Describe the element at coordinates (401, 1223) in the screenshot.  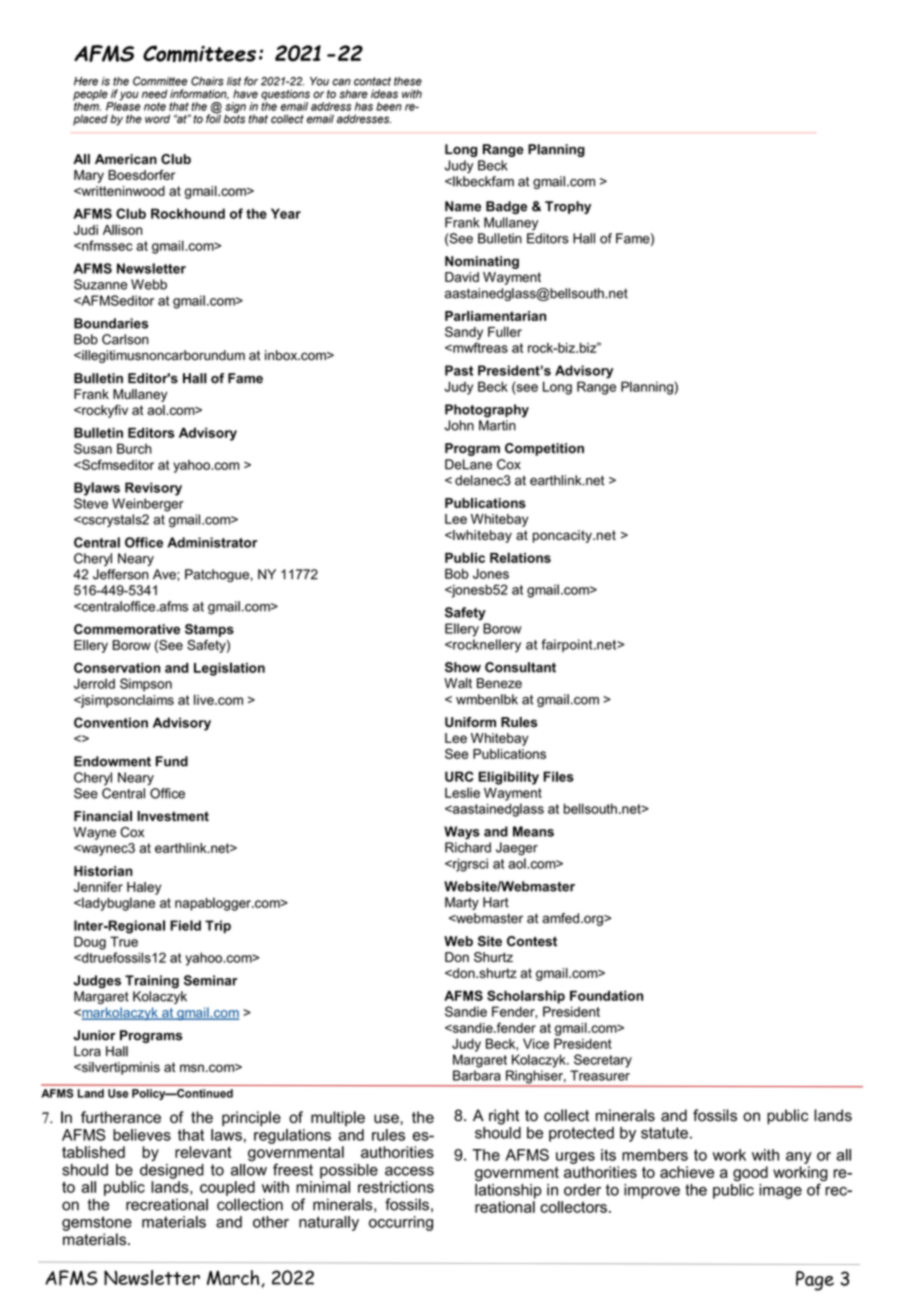
I see `occurring` at that location.
